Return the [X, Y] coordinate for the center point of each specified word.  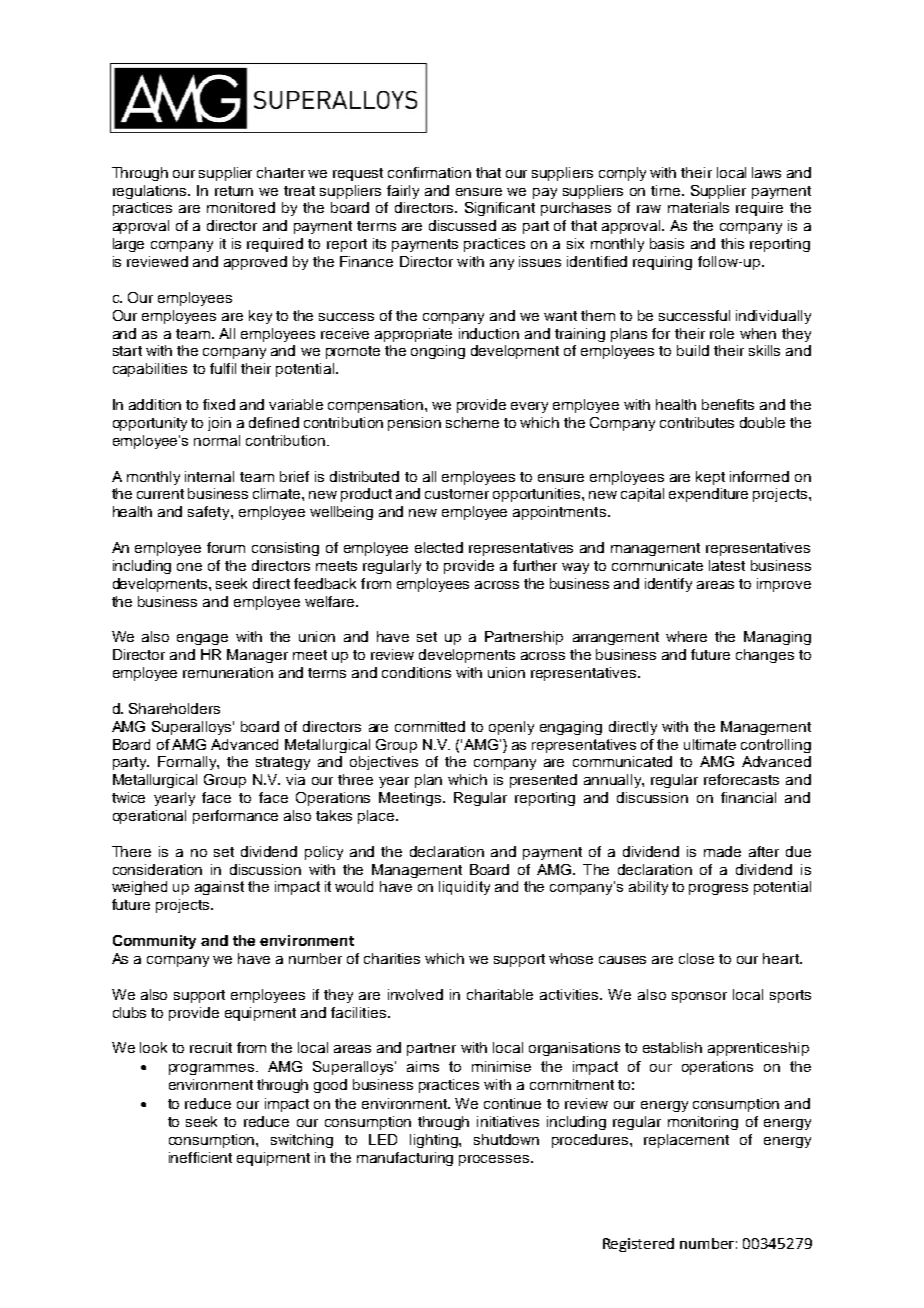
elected [439, 547]
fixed [219, 404]
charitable [500, 994]
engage [202, 639]
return [234, 191]
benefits [728, 404]
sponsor [699, 997]
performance [235, 817]
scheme [472, 422]
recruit [211, 1047]
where [686, 636]
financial [748, 797]
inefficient [200, 1157]
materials [698, 207]
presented [543, 781]
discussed [462, 225]
